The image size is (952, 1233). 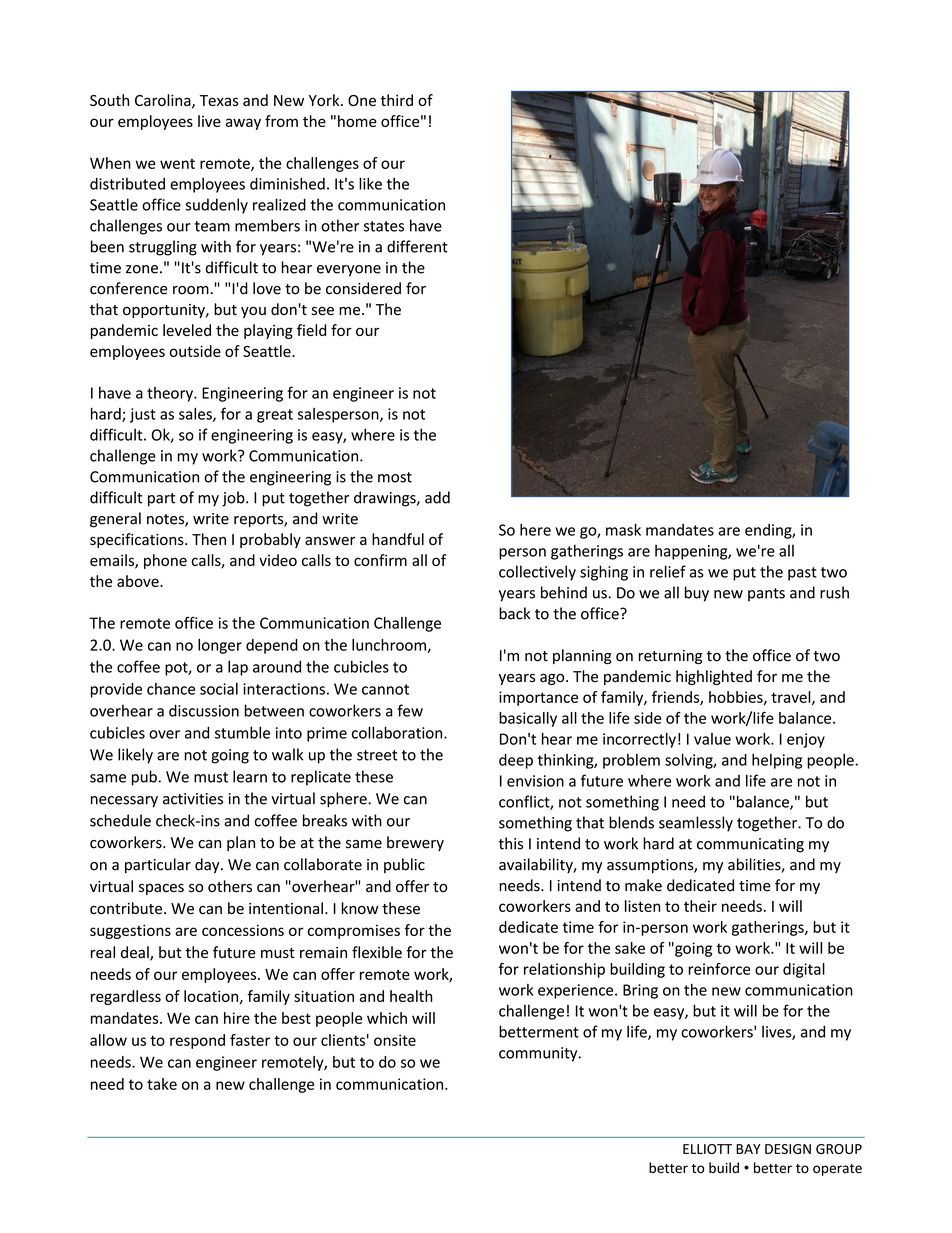 What do you see at coordinates (396, 100) in the screenshot?
I see `third` at bounding box center [396, 100].
